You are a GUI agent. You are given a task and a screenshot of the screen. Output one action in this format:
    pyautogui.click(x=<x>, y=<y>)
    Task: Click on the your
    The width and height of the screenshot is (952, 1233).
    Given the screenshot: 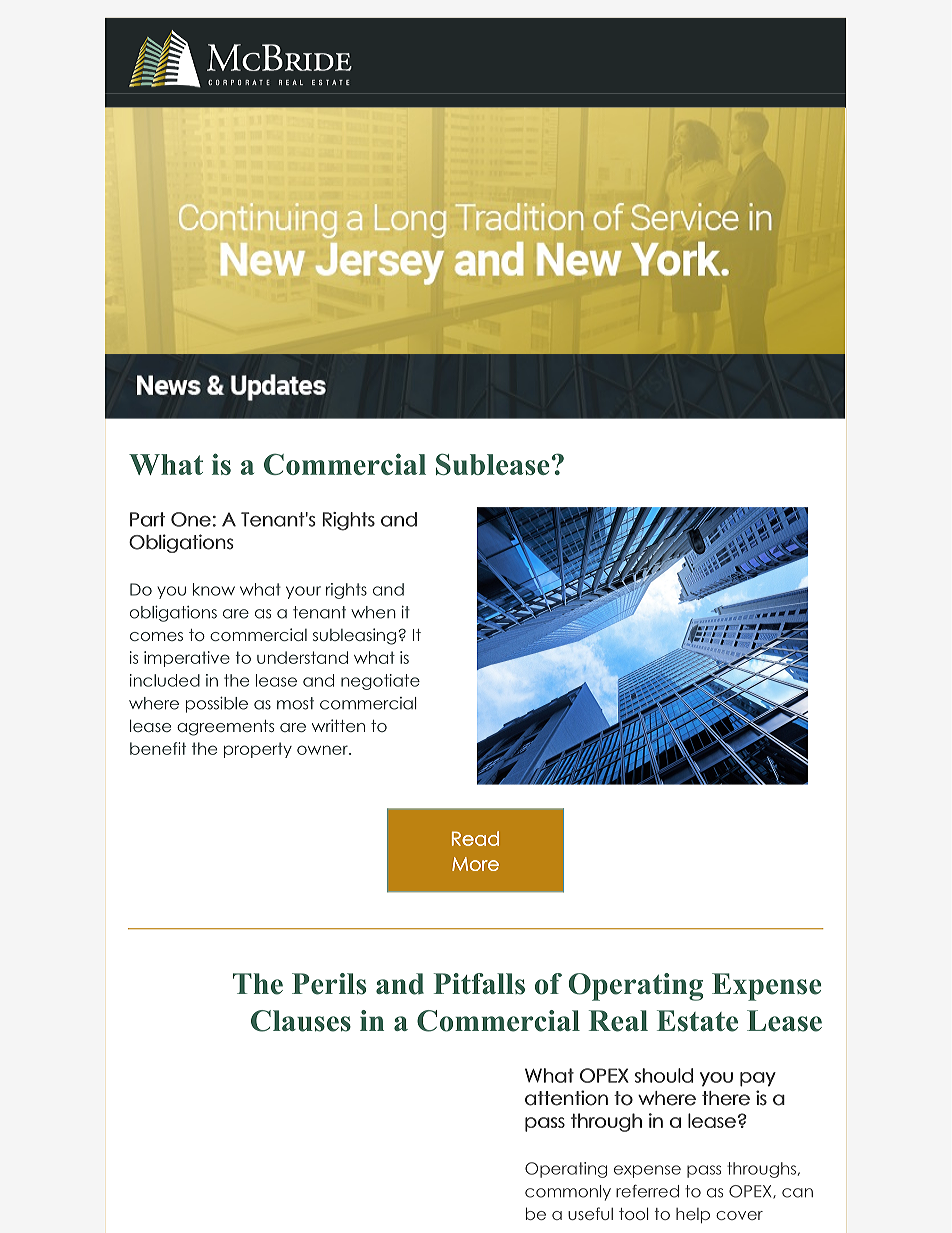 What is the action you would take?
    pyautogui.click(x=303, y=592)
